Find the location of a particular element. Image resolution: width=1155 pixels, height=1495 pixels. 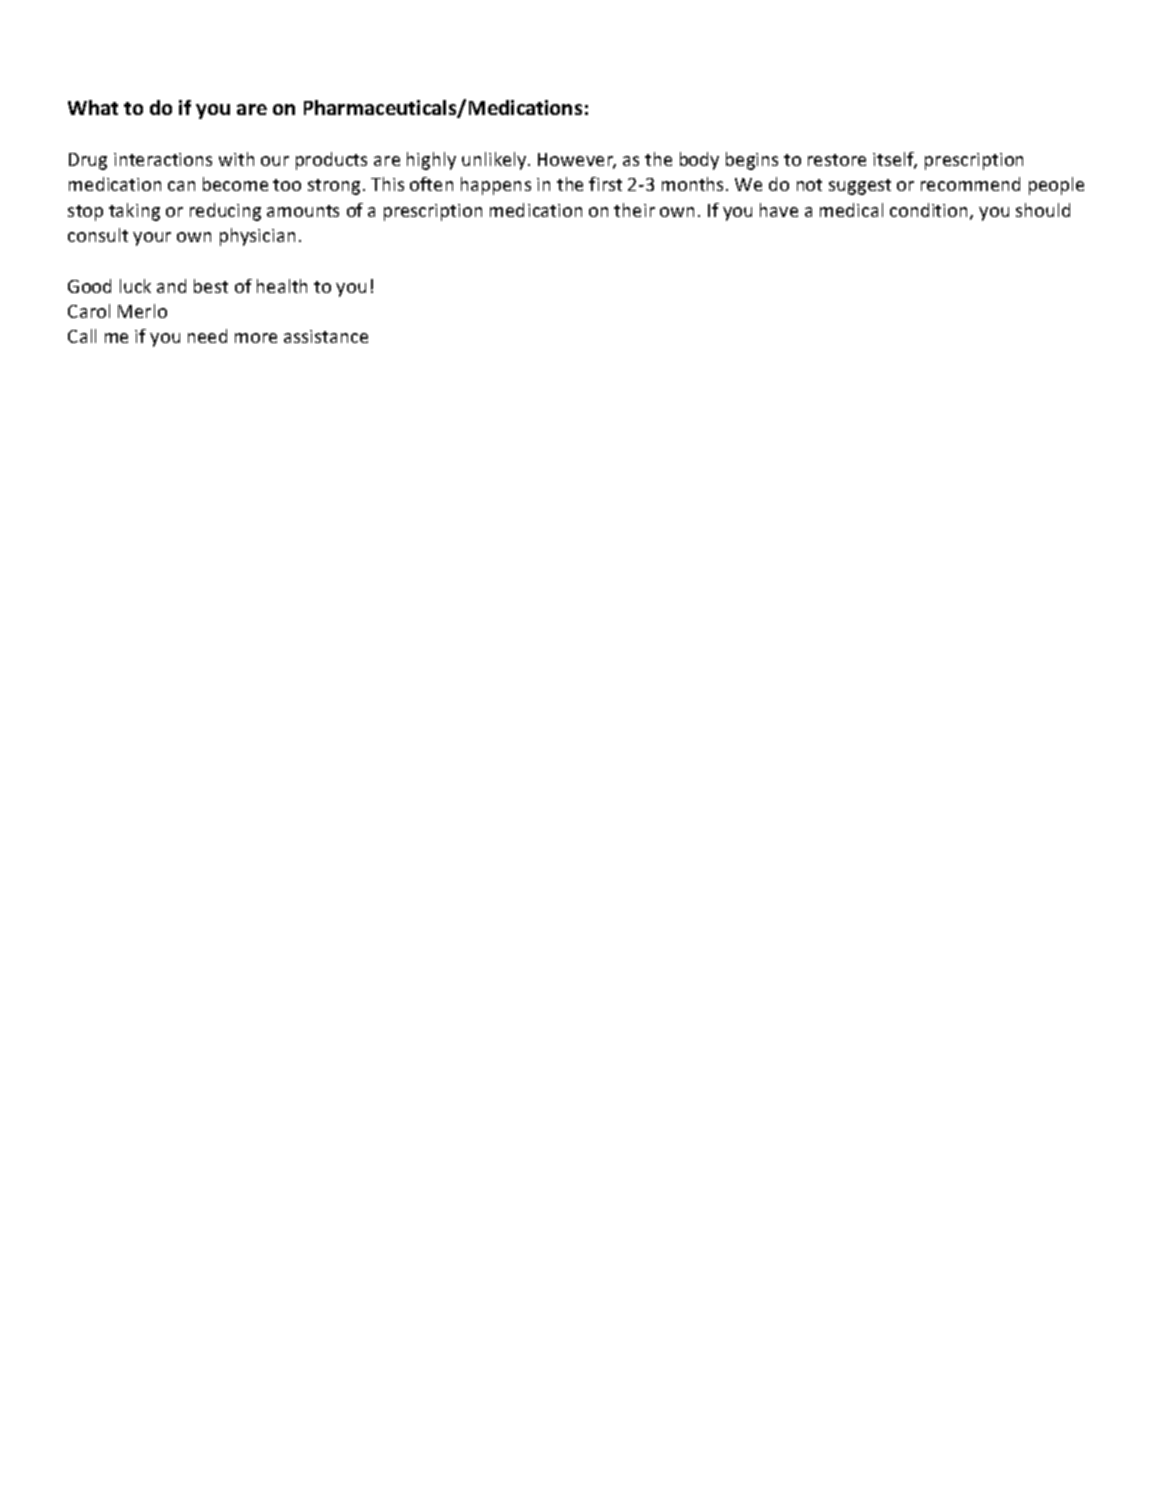

your is located at coordinates (152, 239).
